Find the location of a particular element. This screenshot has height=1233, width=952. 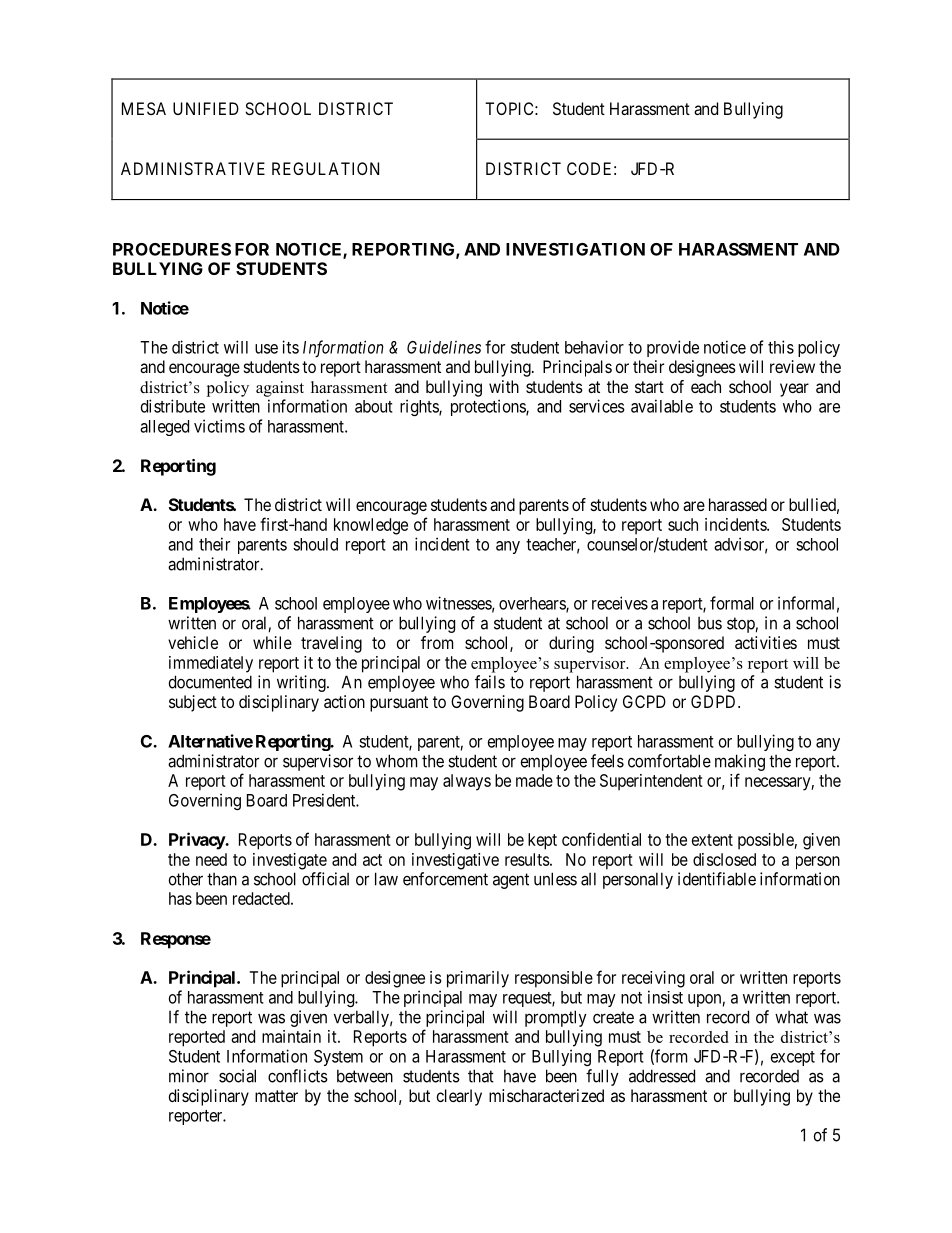

UNIFIED is located at coordinates (206, 108).
